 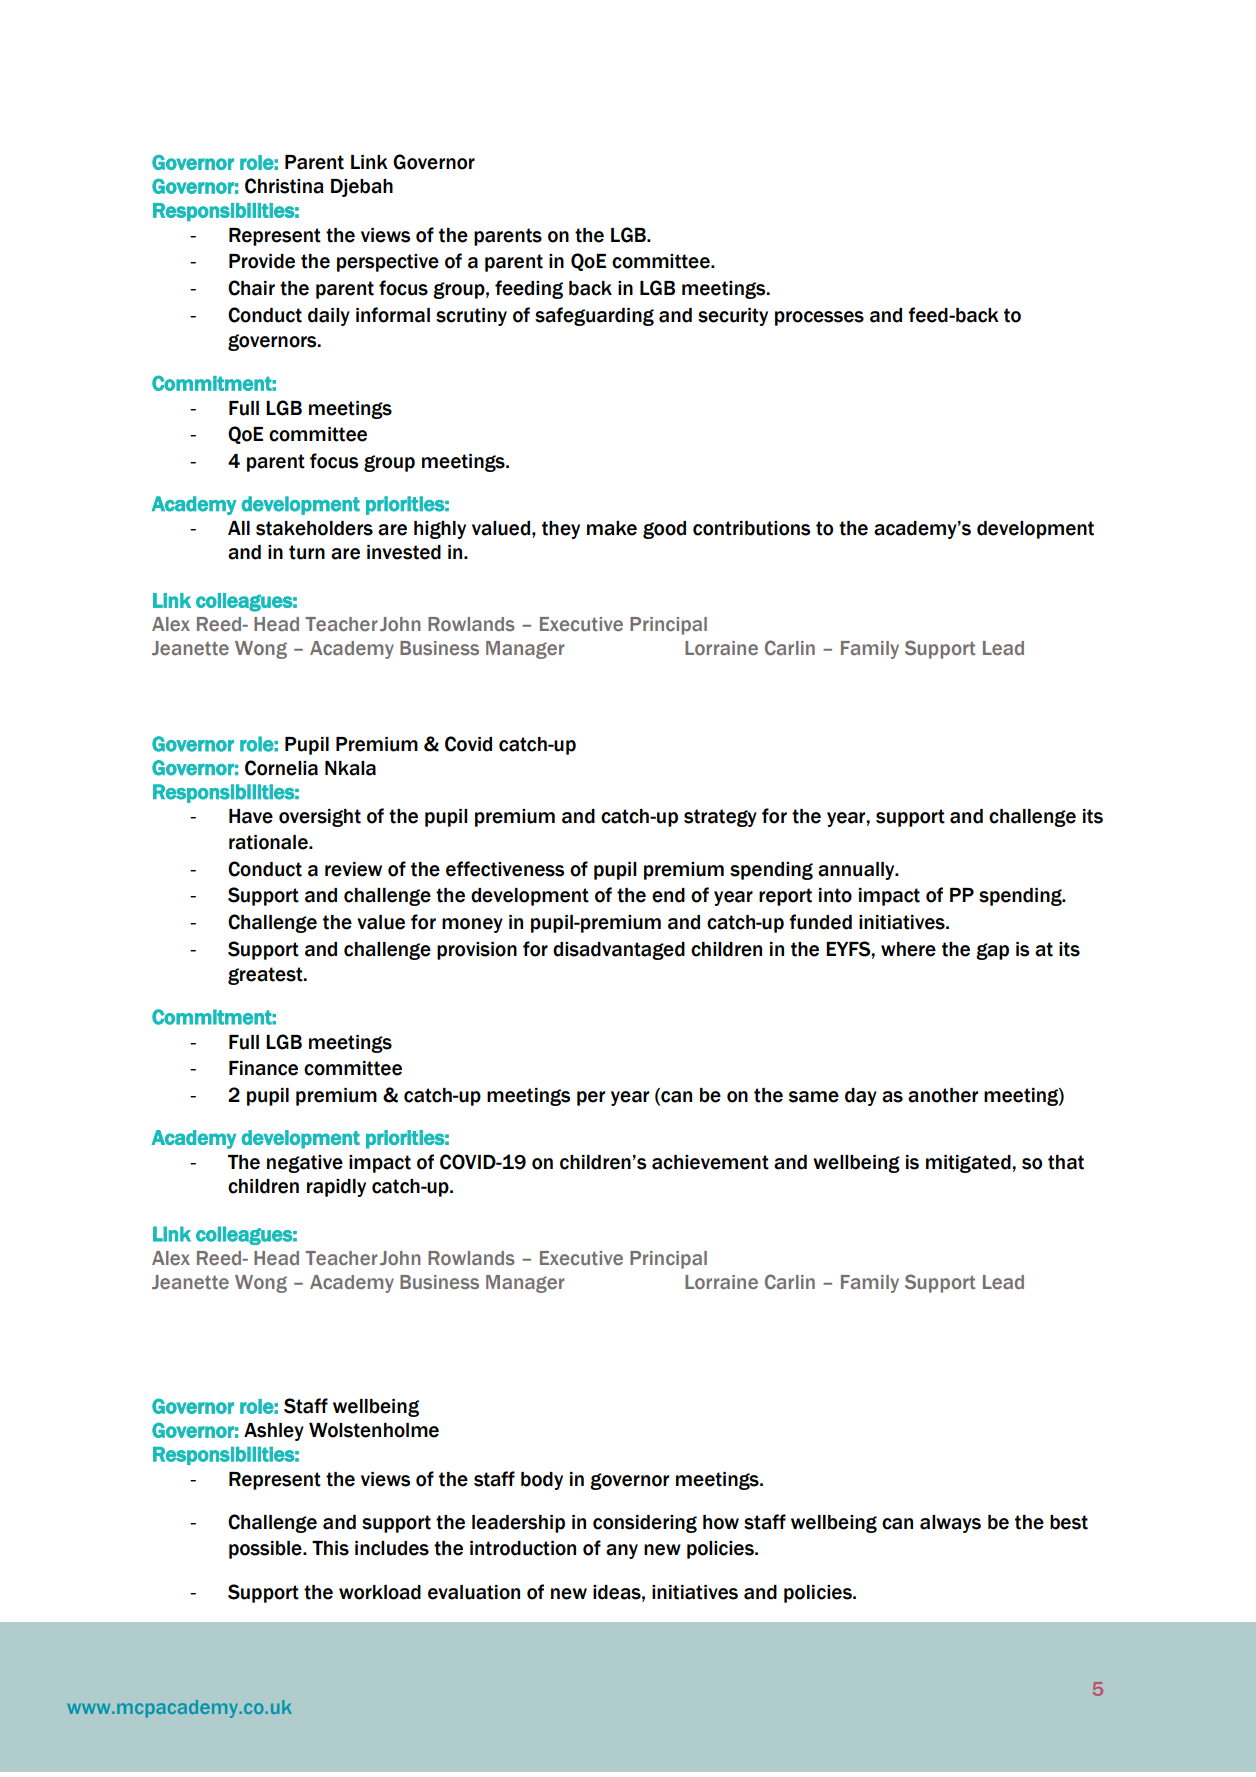 What do you see at coordinates (857, 871) in the screenshot?
I see `annually` at bounding box center [857, 871].
